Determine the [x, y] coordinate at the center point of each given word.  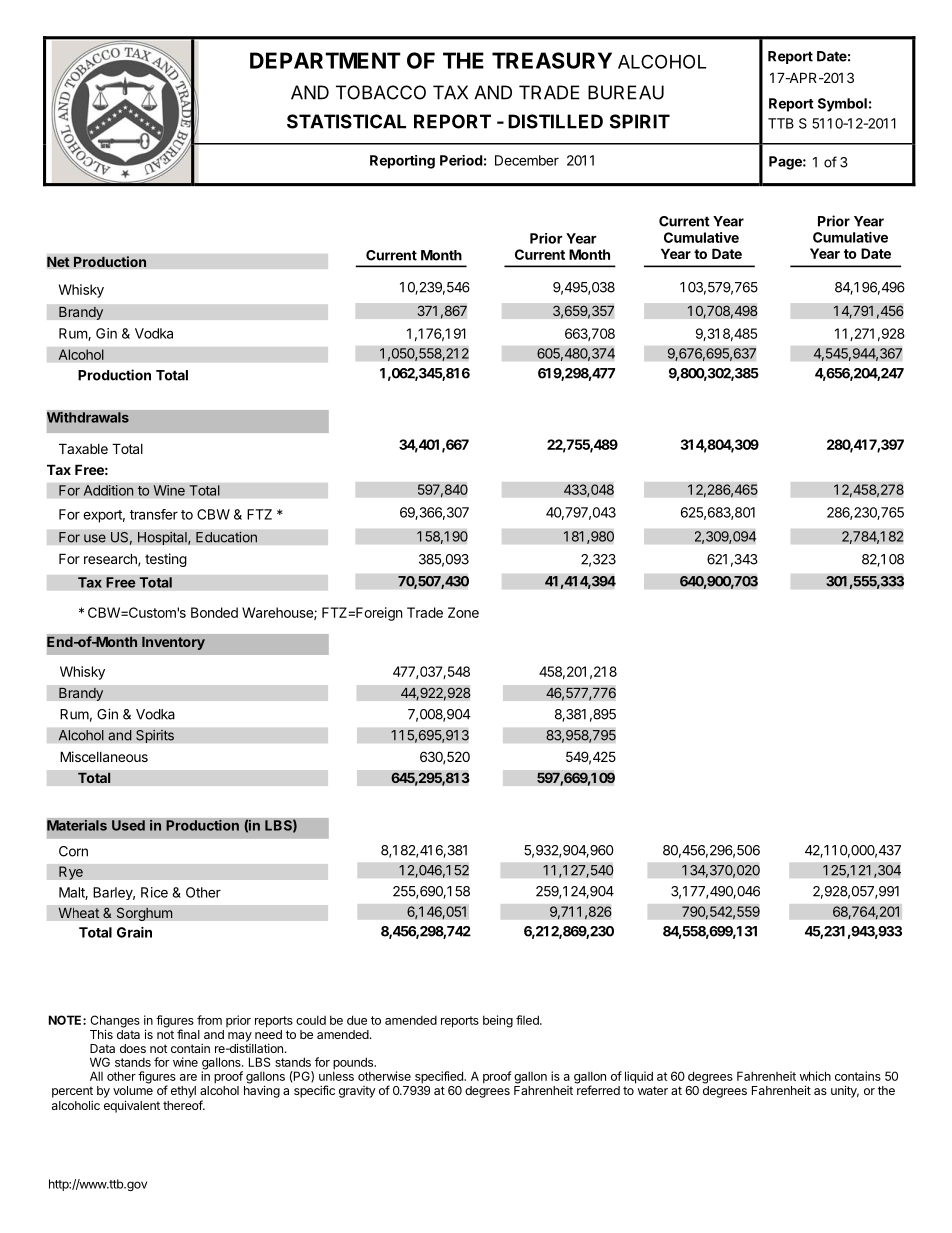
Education [226, 537]
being [498, 1021]
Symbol [842, 105]
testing [166, 560]
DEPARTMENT [325, 60]
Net [58, 262]
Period [461, 160]
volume [133, 1090]
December [527, 160]
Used [128, 825]
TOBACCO [381, 92]
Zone [463, 612]
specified [440, 1077]
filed [528, 1020]
